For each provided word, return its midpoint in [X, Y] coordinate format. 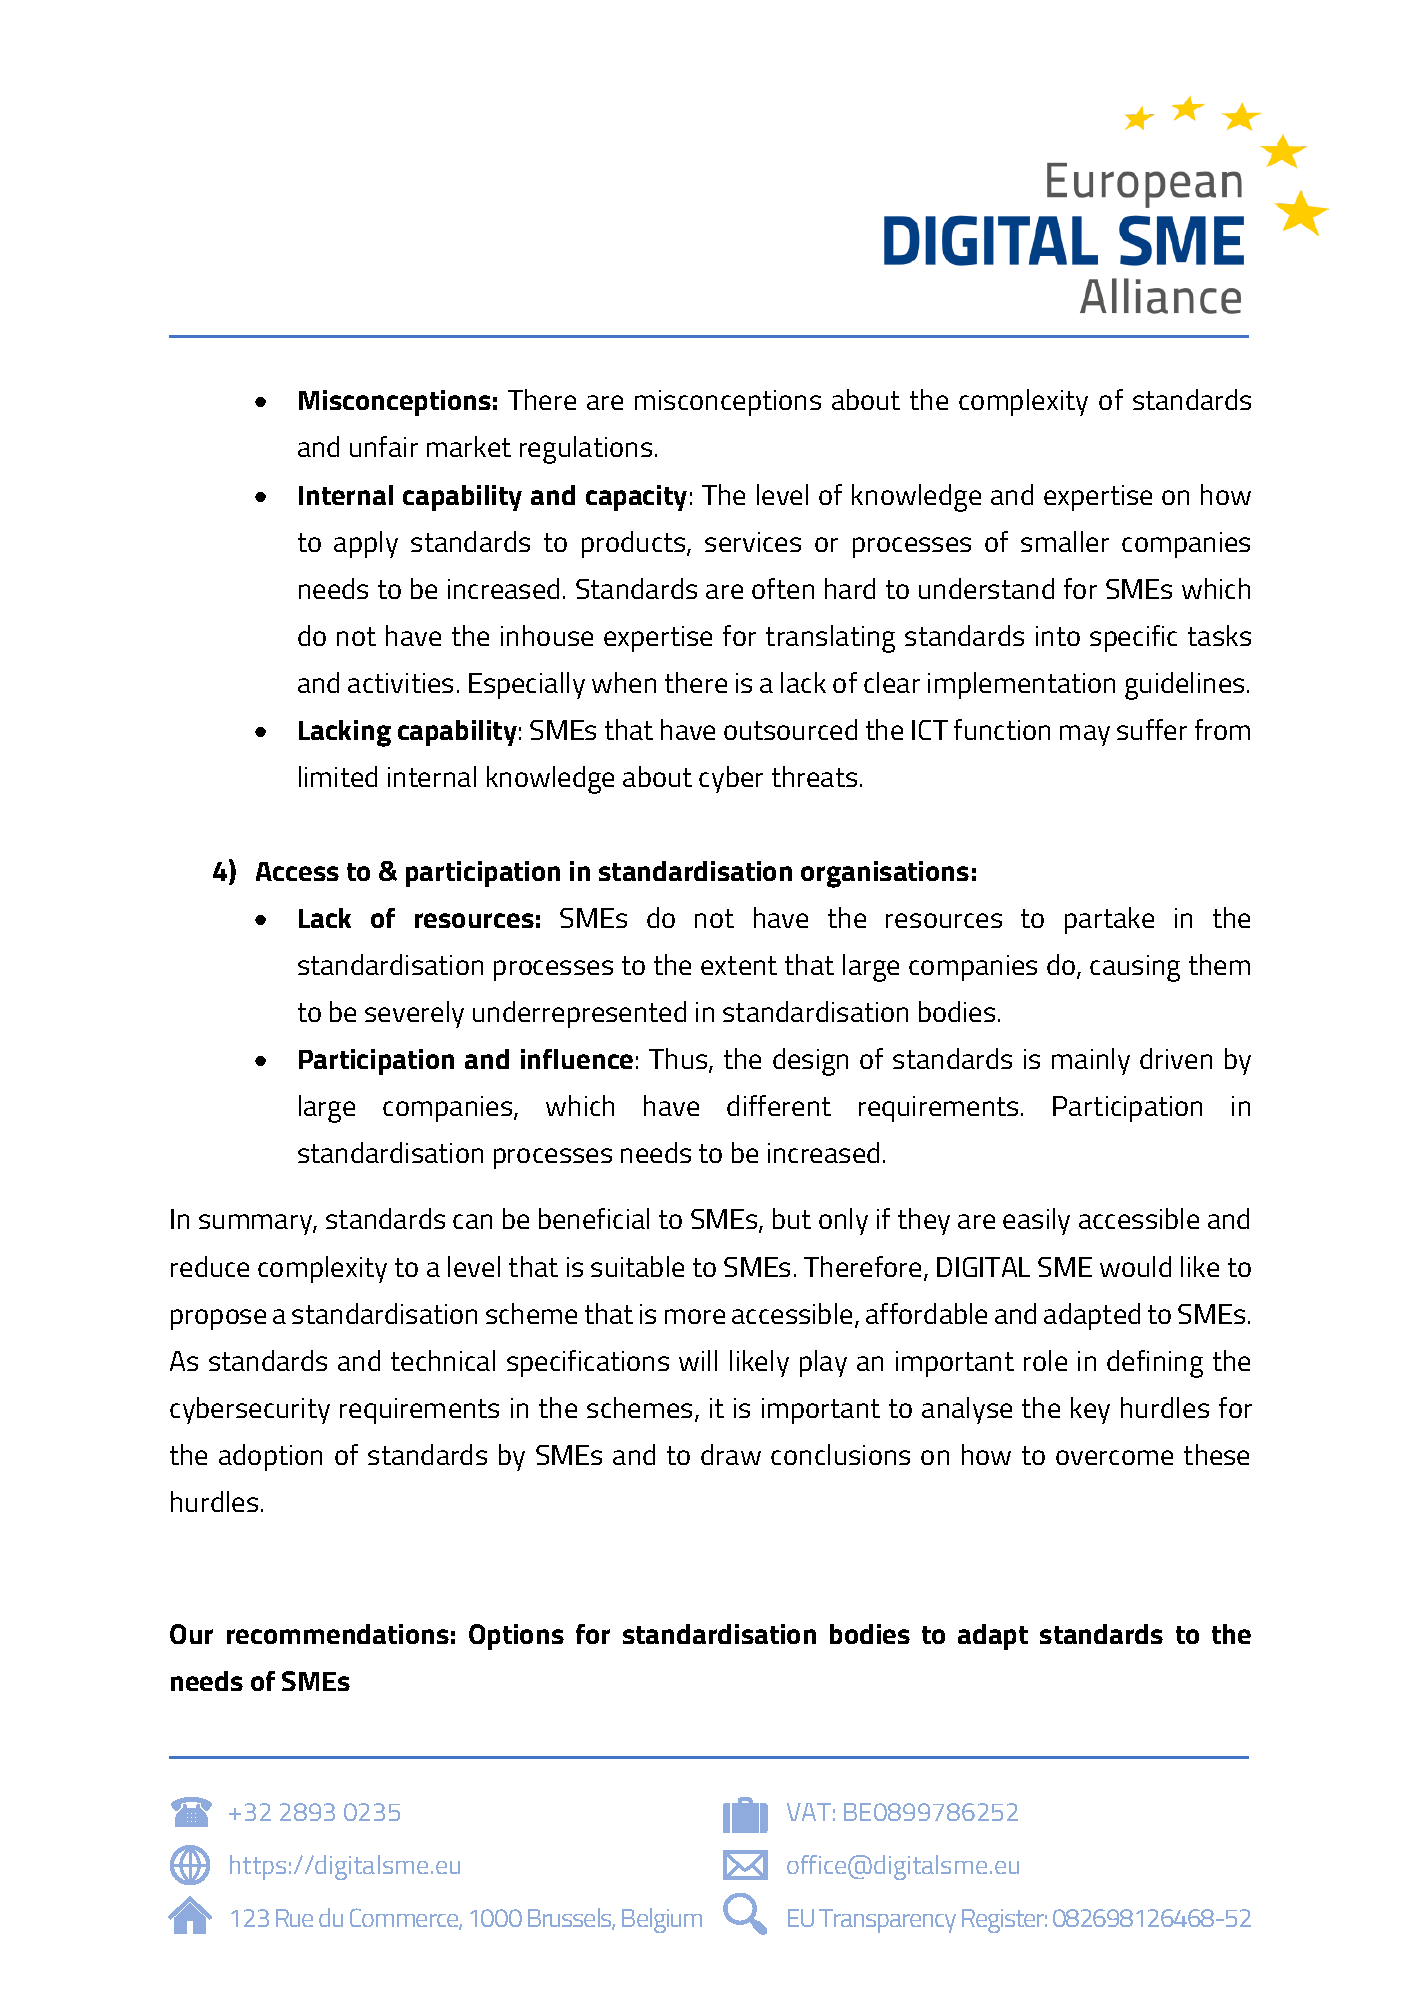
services [753, 542]
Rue [294, 1918]
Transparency [887, 1921]
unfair [384, 446]
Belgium [662, 1920]
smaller [1065, 541]
